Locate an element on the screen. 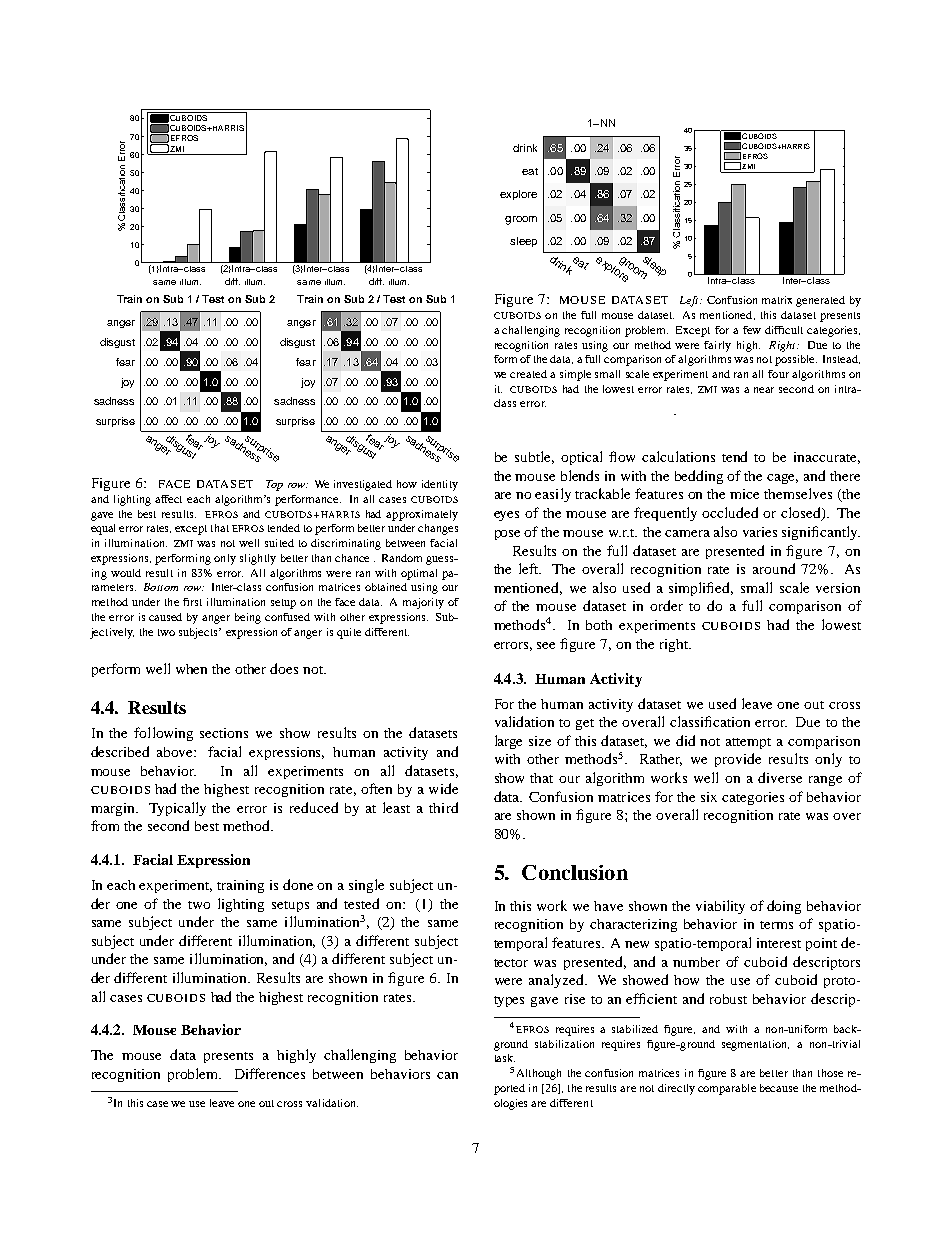 Image resolution: width=952 pixels, height=1233 pixels. done is located at coordinates (298, 884).
